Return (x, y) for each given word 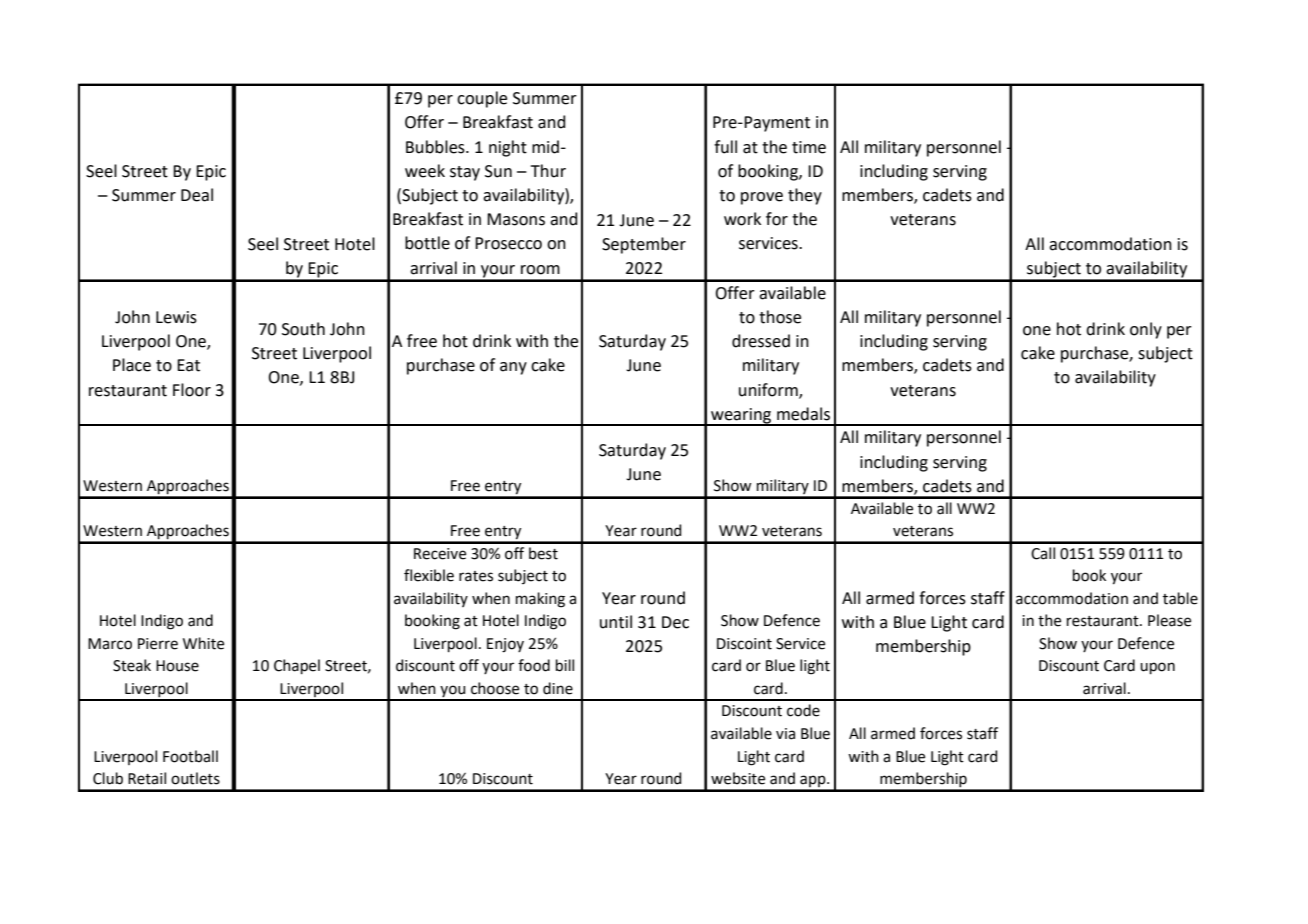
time (809, 147)
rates (476, 576)
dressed (761, 341)
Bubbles (436, 147)
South (303, 329)
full (725, 147)
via (785, 734)
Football (190, 756)
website (738, 778)
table (1180, 598)
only (1146, 330)
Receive (440, 554)
